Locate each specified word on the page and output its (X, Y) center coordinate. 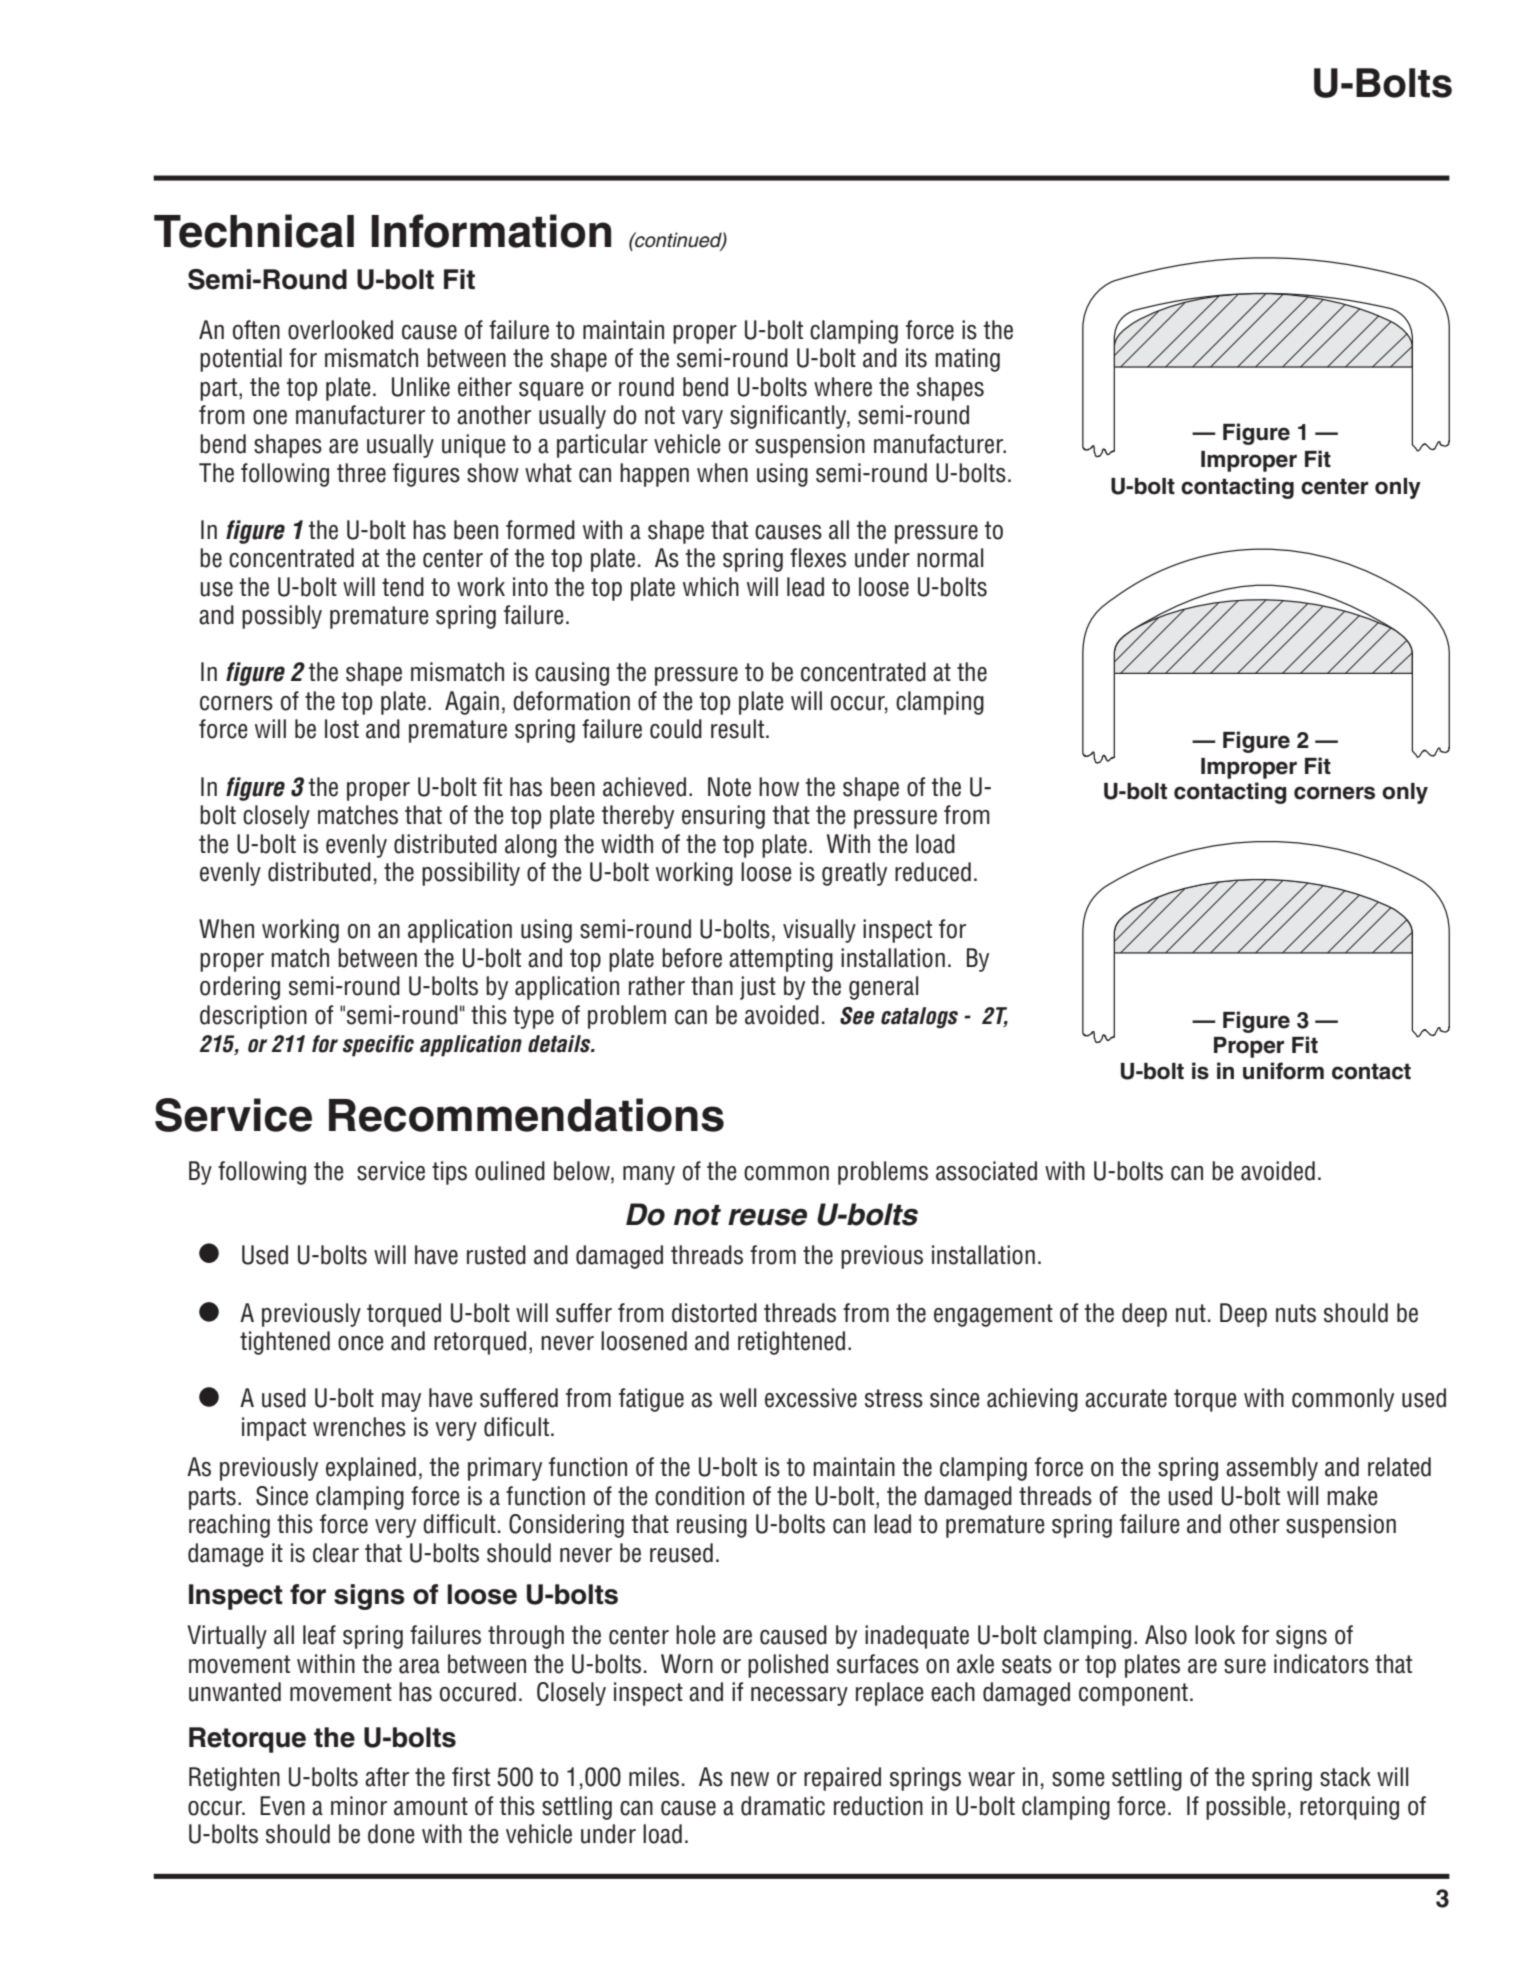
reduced (933, 872)
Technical (254, 231)
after (387, 1777)
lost (342, 729)
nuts (1296, 1313)
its (916, 358)
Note (729, 787)
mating (967, 360)
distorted (714, 1313)
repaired (842, 1779)
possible (1246, 1808)
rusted (496, 1255)
